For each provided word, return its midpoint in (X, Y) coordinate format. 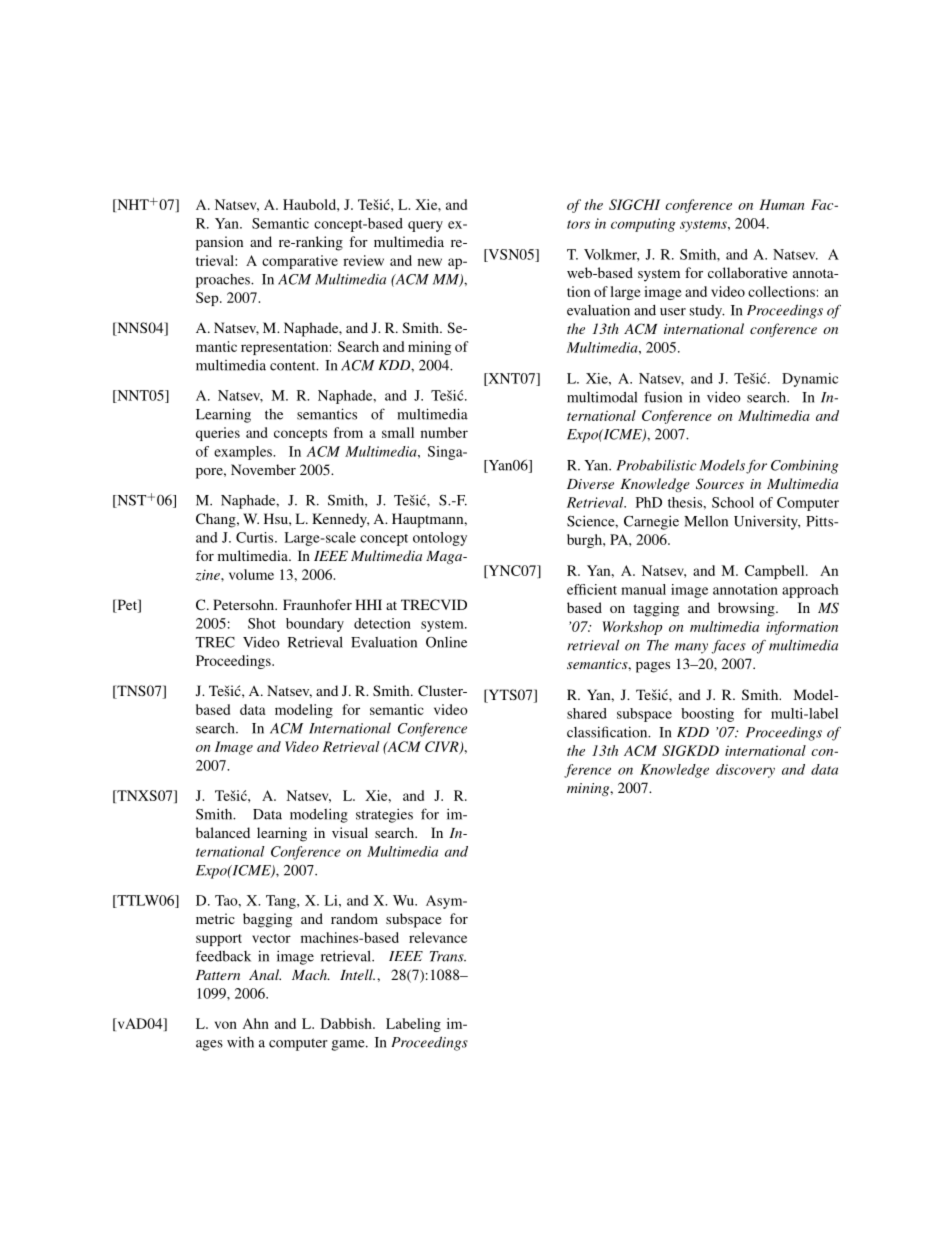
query (425, 226)
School (733, 502)
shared (587, 713)
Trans (448, 956)
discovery (745, 771)
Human (782, 204)
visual (350, 832)
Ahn (256, 1023)
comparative (300, 262)
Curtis (256, 537)
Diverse (590, 484)
